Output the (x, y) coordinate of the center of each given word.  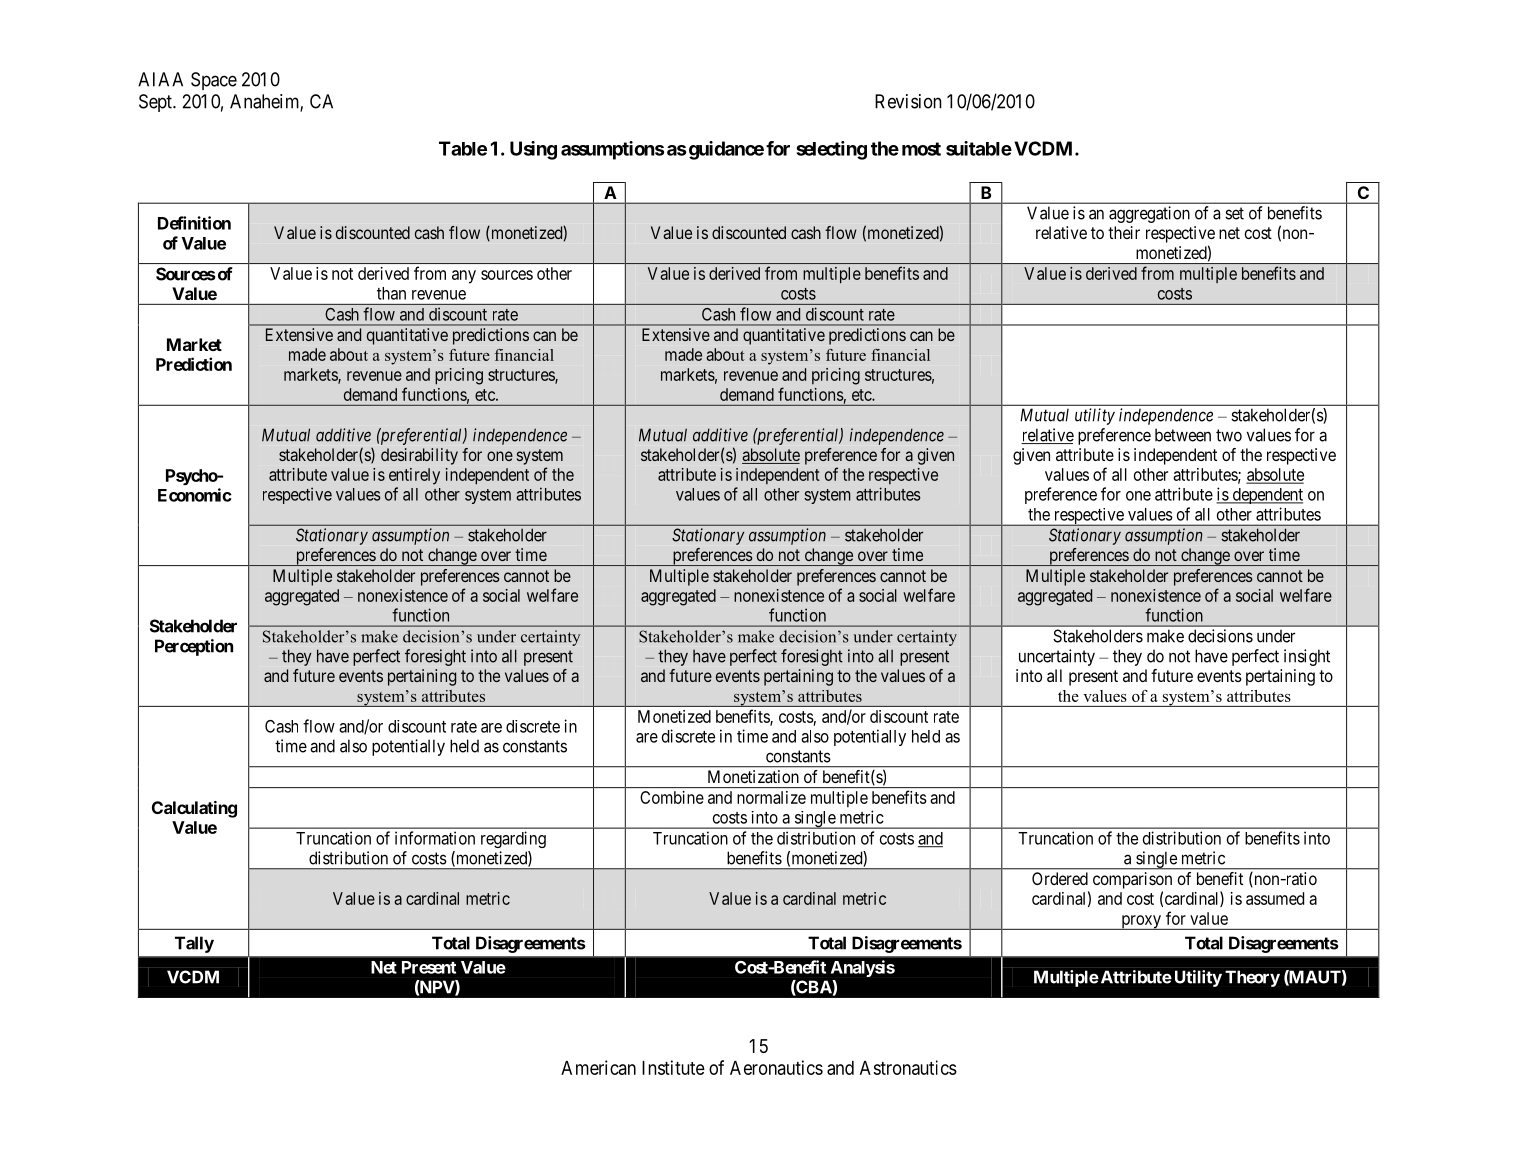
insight (1307, 657)
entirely (414, 476)
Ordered (1060, 878)
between (1183, 435)
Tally (194, 944)
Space (214, 81)
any (464, 277)
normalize (771, 797)
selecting (832, 150)
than (391, 293)
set (1234, 213)
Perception (194, 647)
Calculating (194, 809)
